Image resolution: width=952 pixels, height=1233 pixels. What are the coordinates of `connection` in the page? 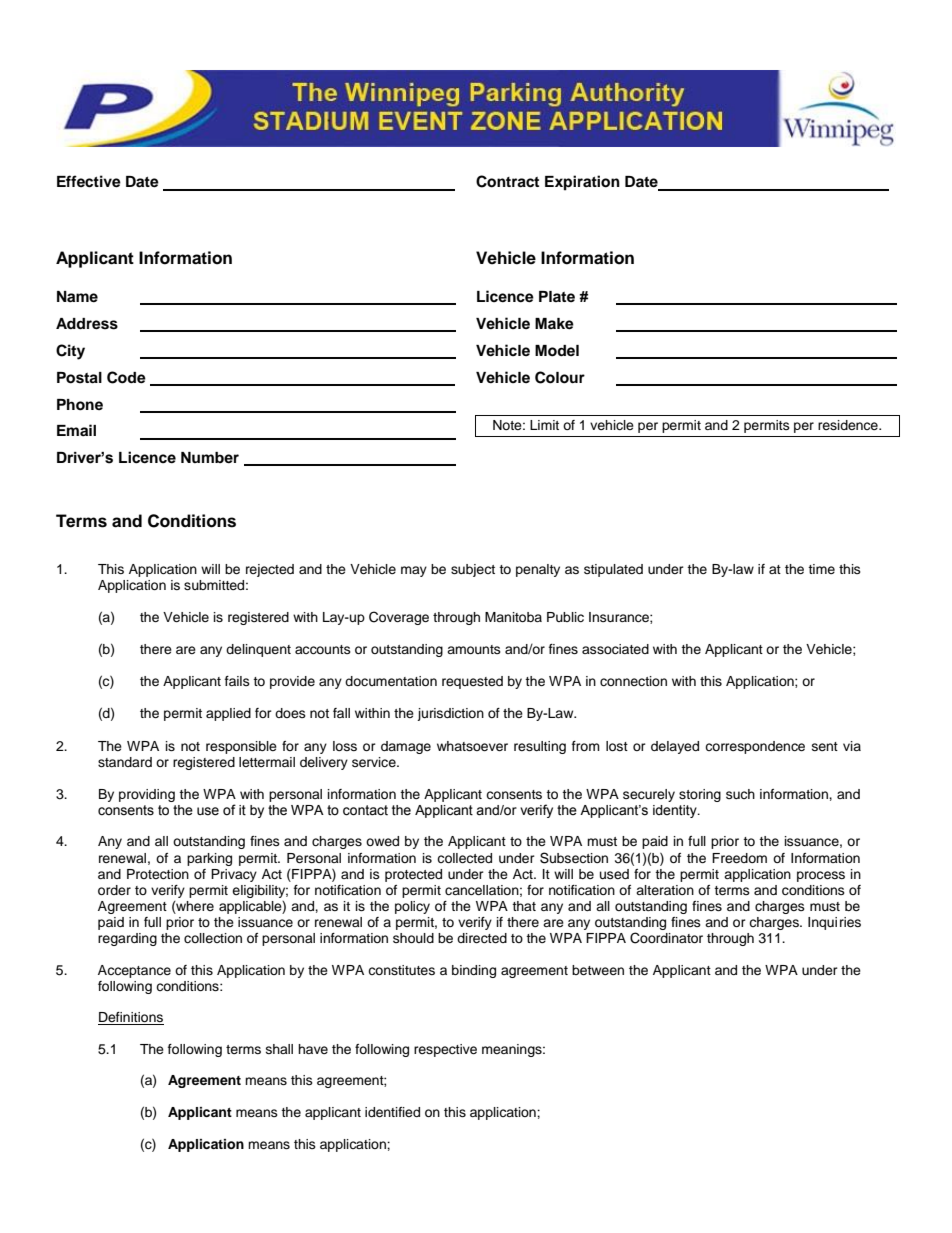 It's located at (633, 681).
